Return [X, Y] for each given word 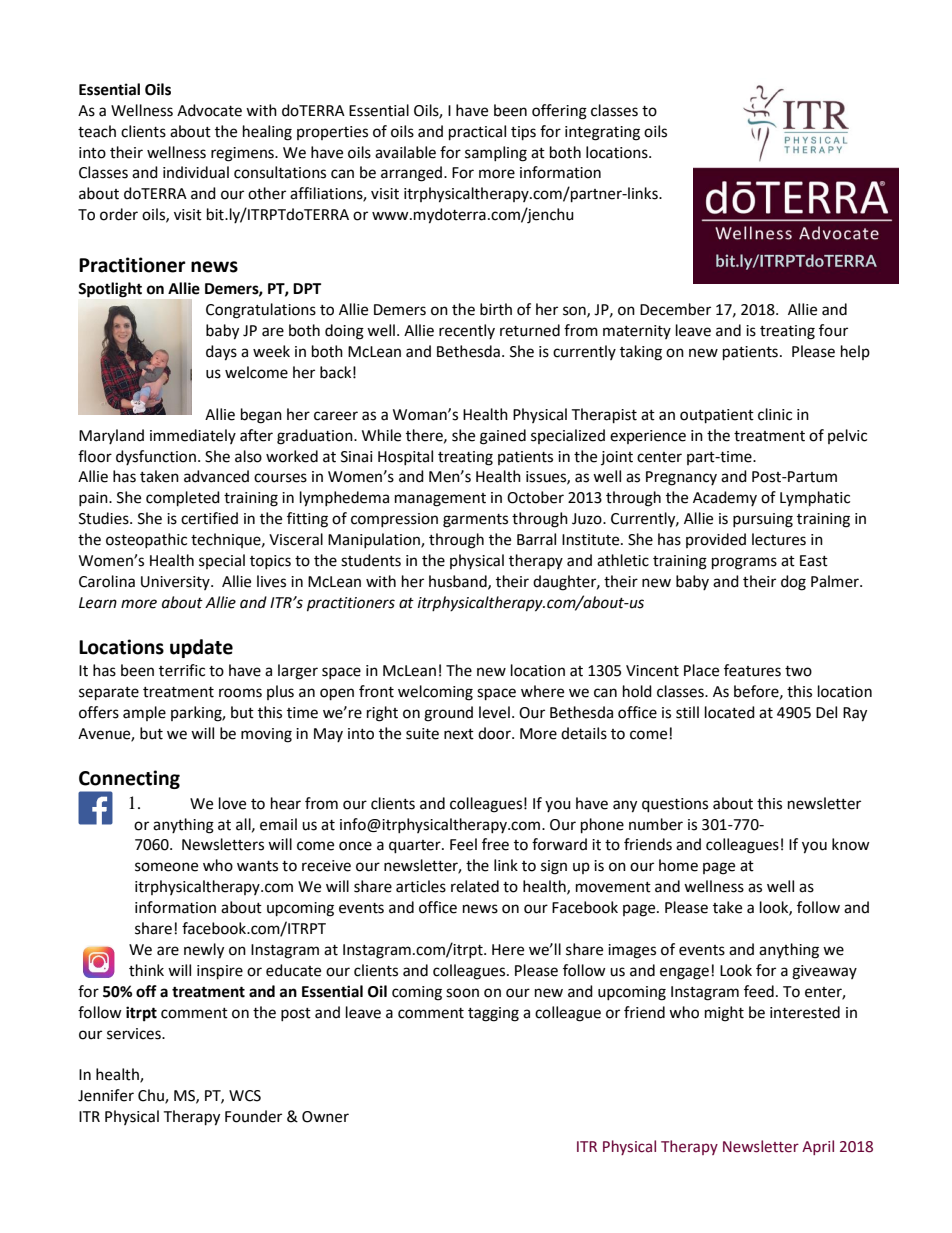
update [201, 648]
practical [477, 133]
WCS [245, 1096]
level [494, 712]
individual [196, 172]
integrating [602, 133]
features [752, 670]
